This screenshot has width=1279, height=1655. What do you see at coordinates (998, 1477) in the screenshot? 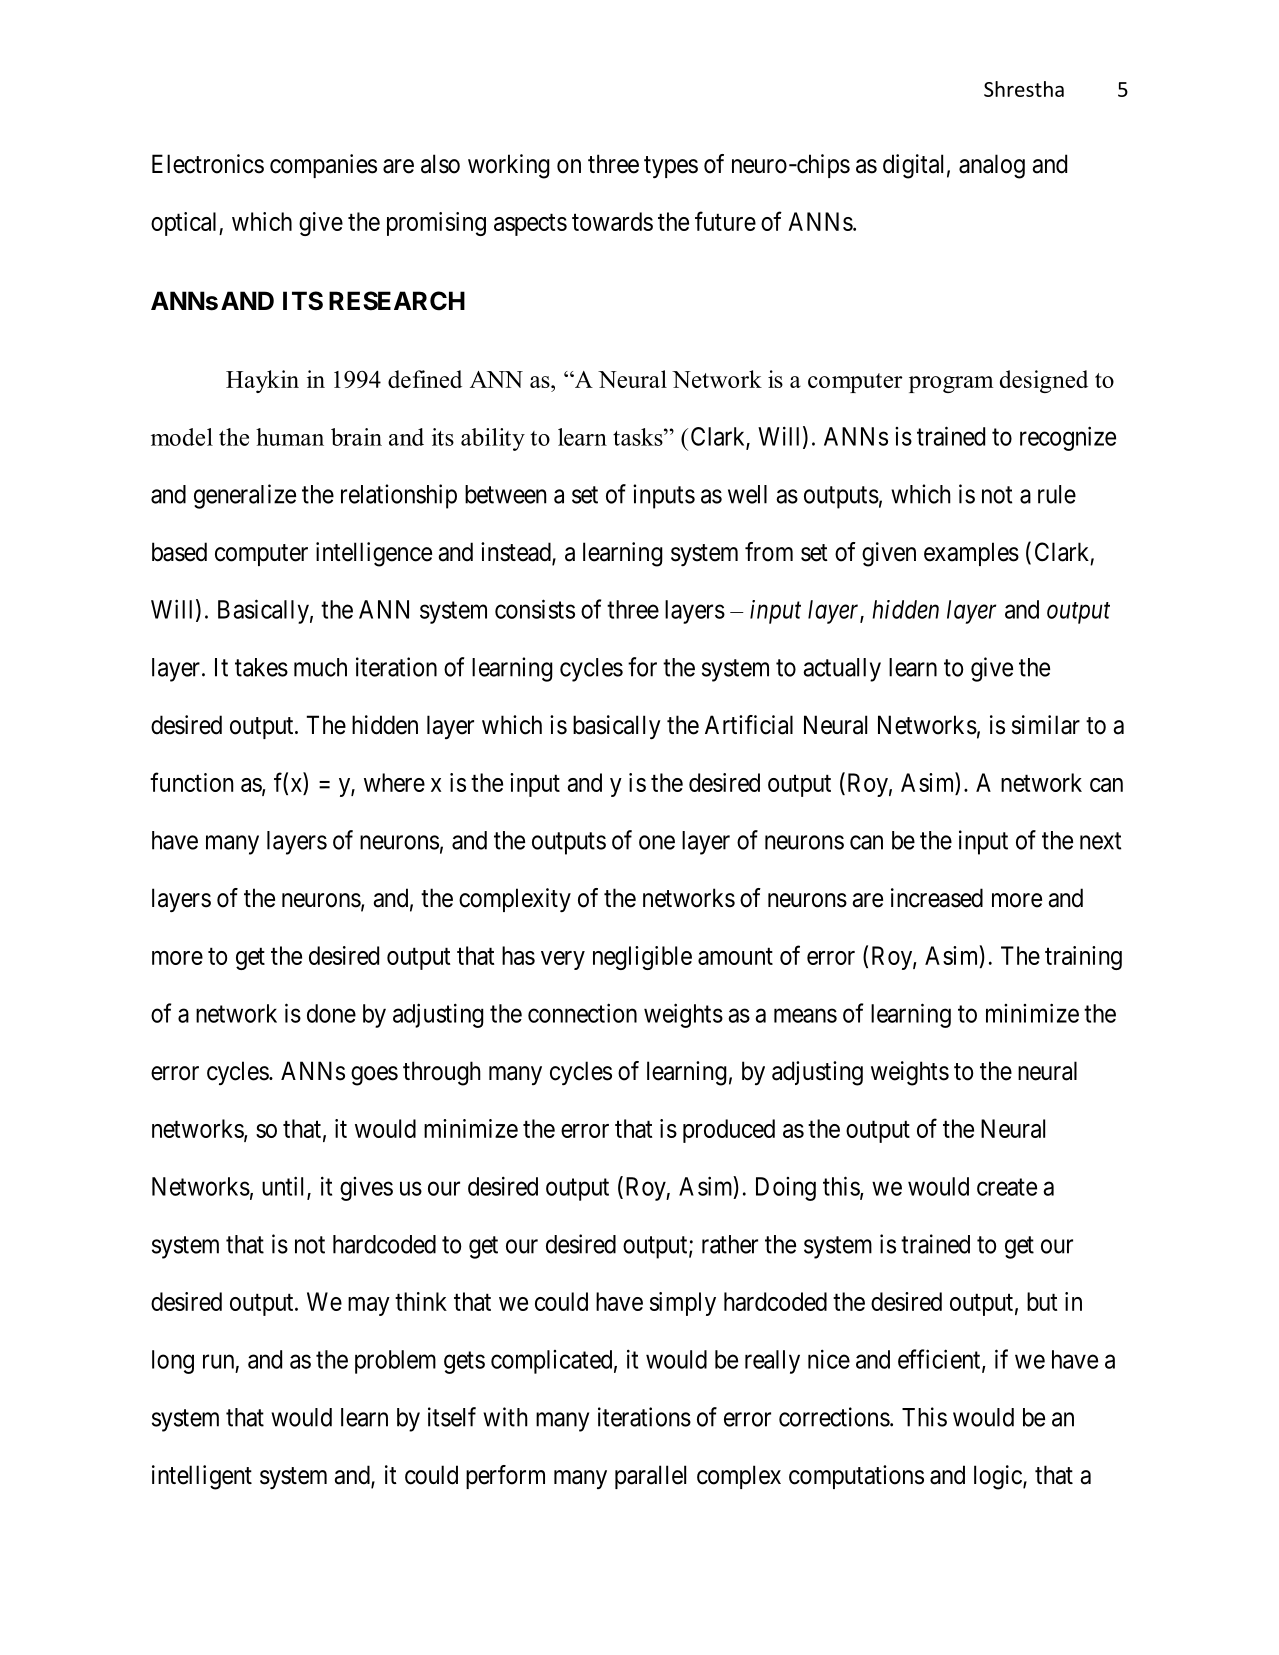
I see `logic` at bounding box center [998, 1477].
